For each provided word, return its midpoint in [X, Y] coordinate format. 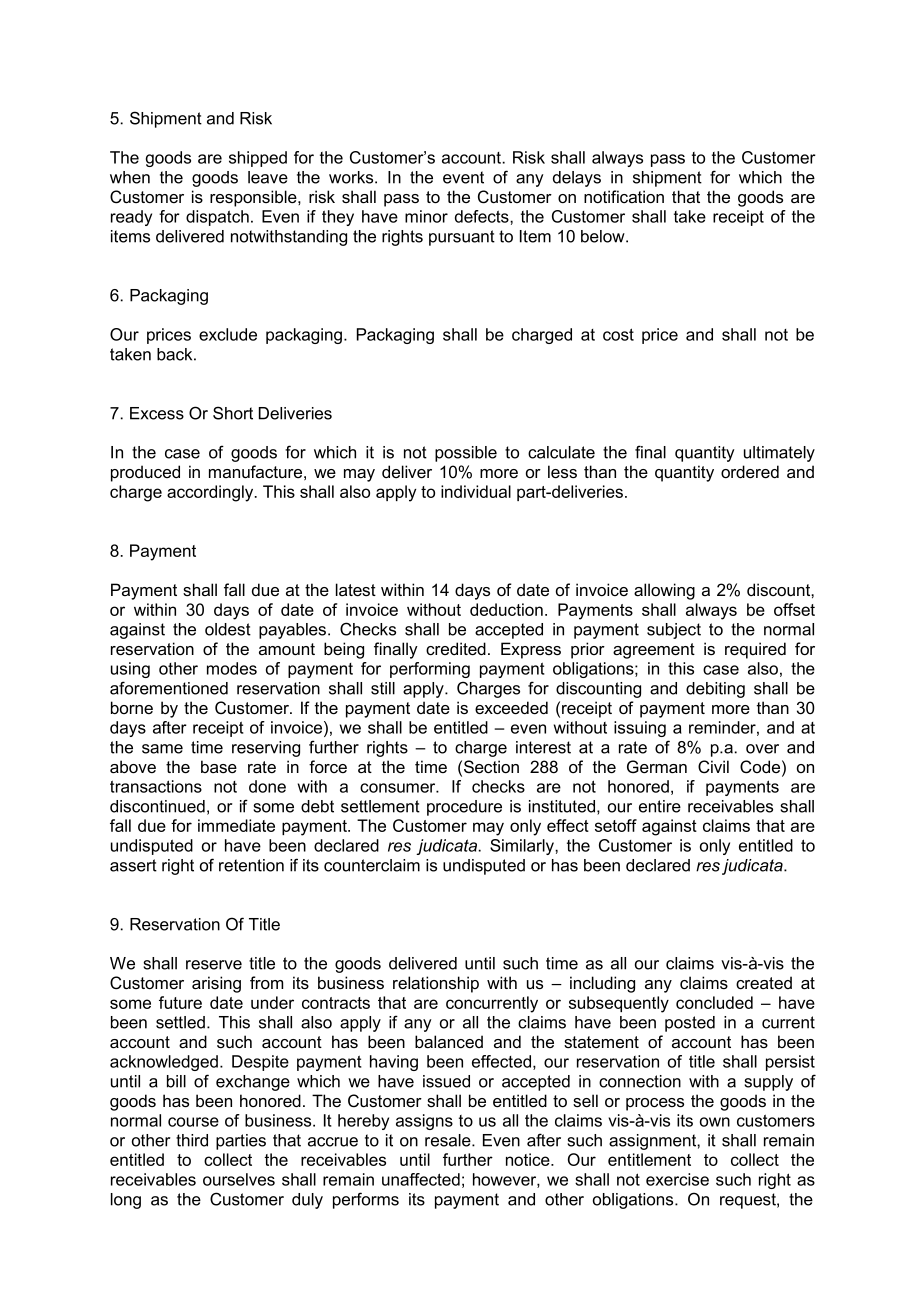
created [764, 982]
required [755, 650]
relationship [436, 984]
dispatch [217, 218]
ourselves [239, 1179]
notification [624, 196]
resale [449, 1140]
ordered [750, 472]
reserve [214, 965]
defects [483, 216]
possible [466, 454]
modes [232, 668]
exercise [677, 1179]
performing [430, 670]
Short [233, 413]
